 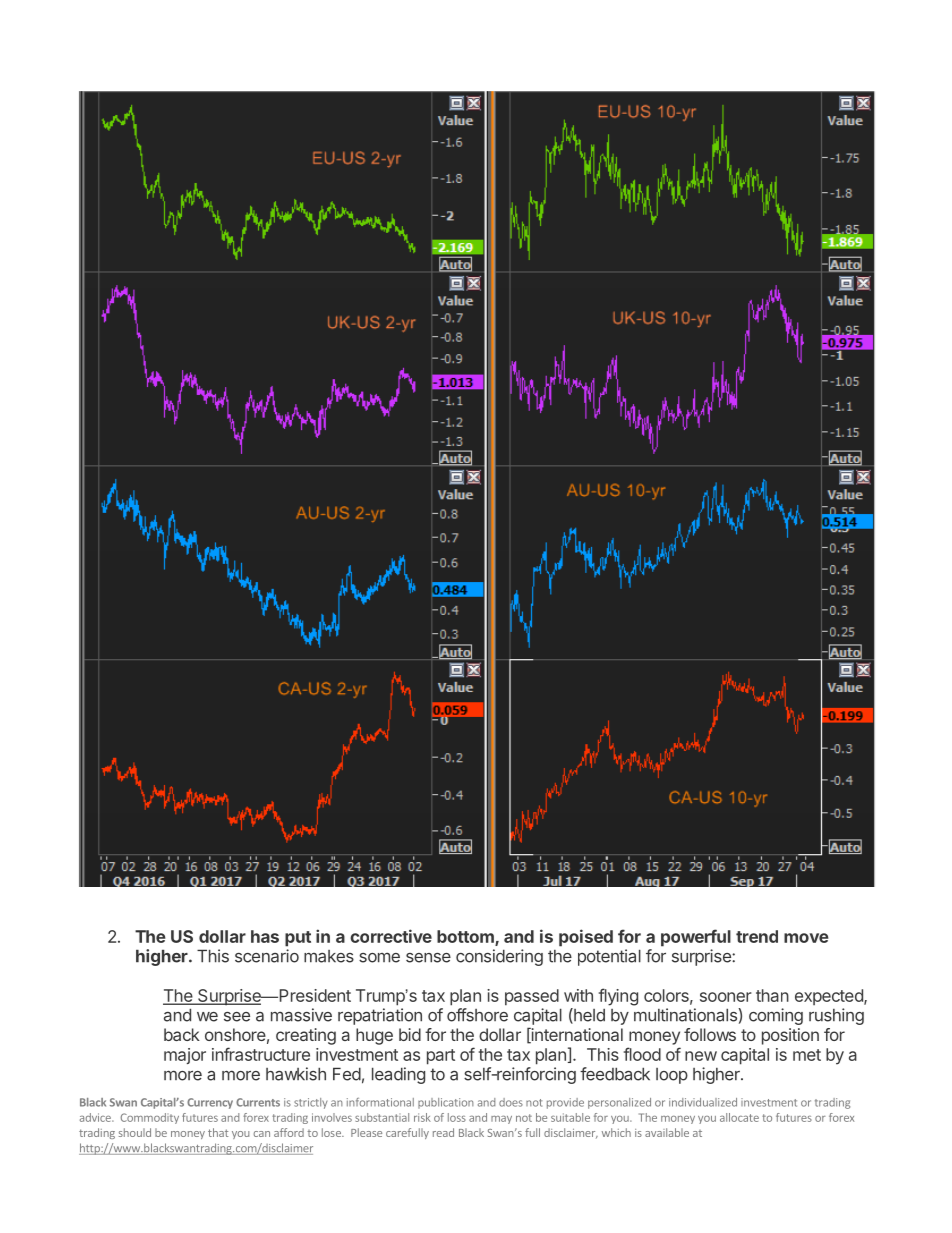 I want to click on creating, so click(x=306, y=1036).
